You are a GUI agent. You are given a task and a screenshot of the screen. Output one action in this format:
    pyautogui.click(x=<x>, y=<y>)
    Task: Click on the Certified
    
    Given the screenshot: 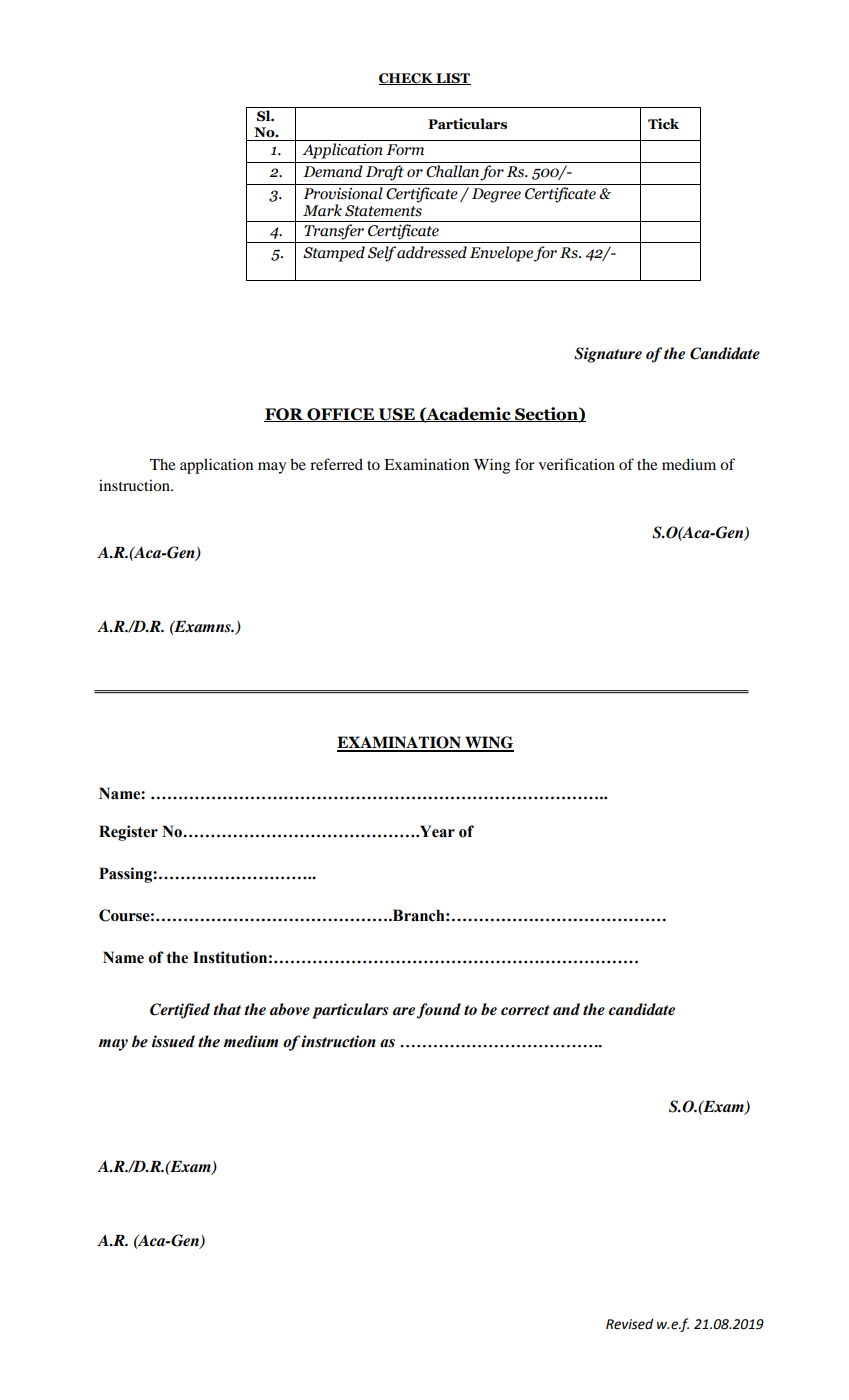 What is the action you would take?
    pyautogui.click(x=180, y=1011)
